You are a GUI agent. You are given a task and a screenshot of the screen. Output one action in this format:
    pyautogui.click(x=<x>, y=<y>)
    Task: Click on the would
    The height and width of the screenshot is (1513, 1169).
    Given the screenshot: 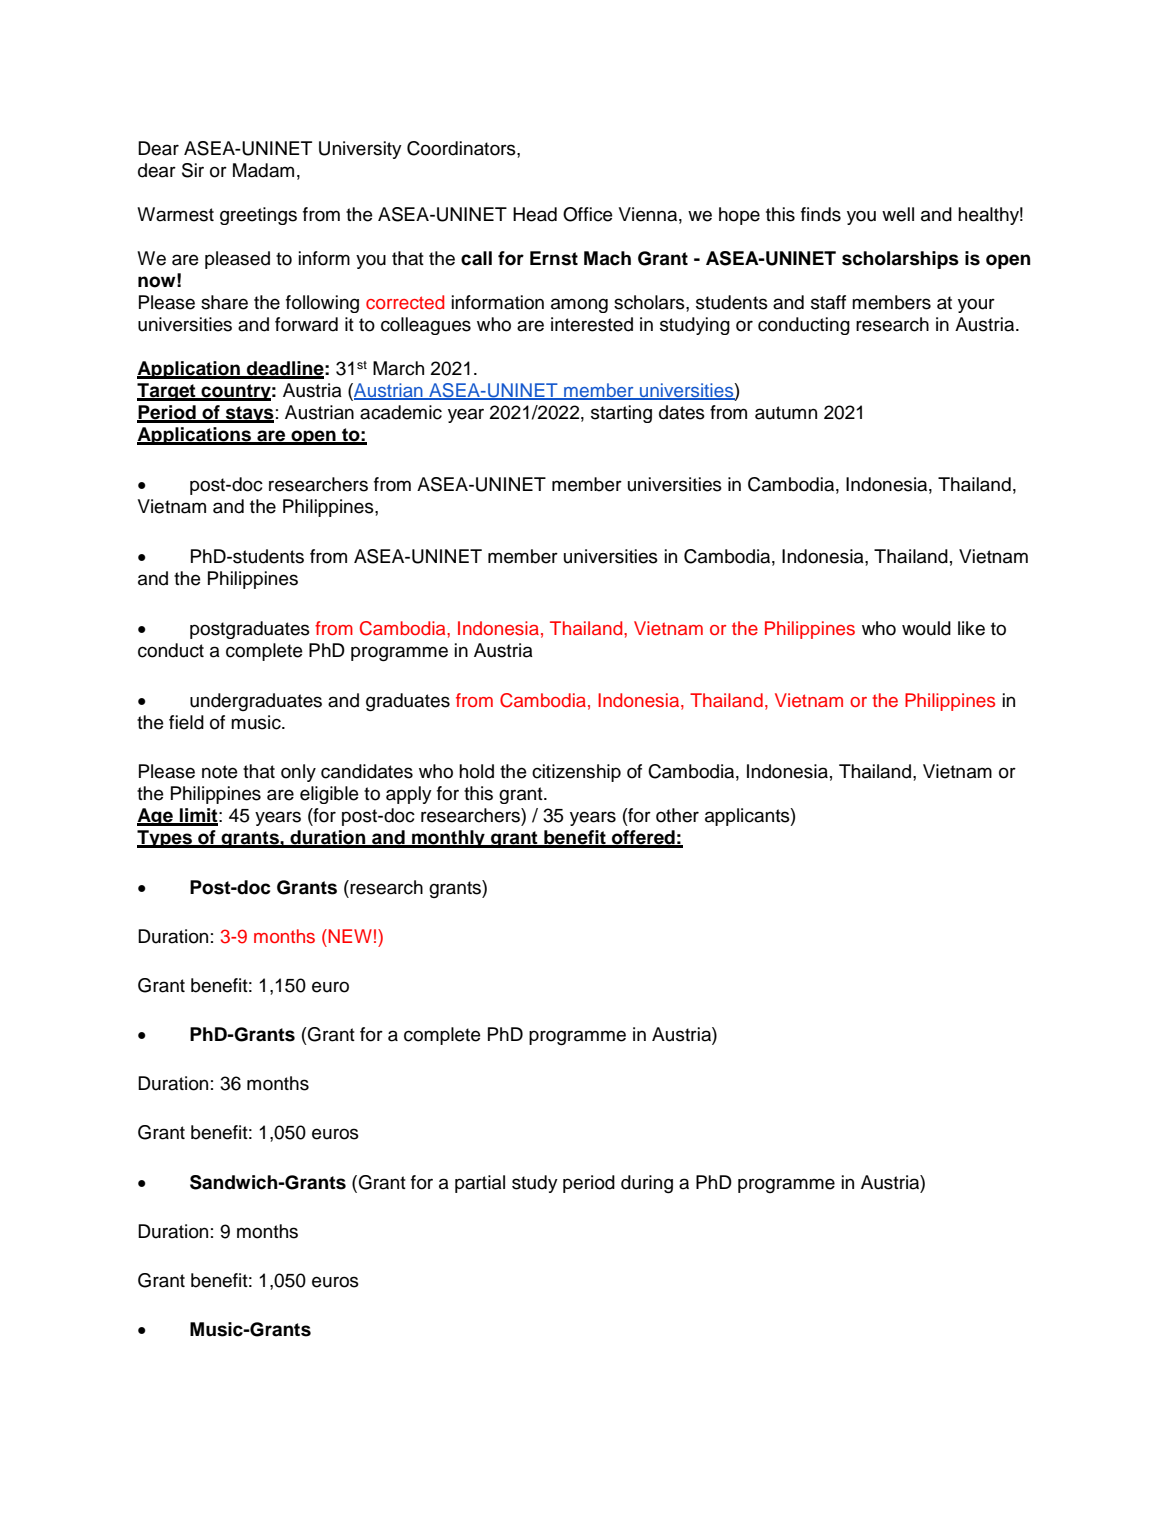 What is the action you would take?
    pyautogui.click(x=926, y=628)
